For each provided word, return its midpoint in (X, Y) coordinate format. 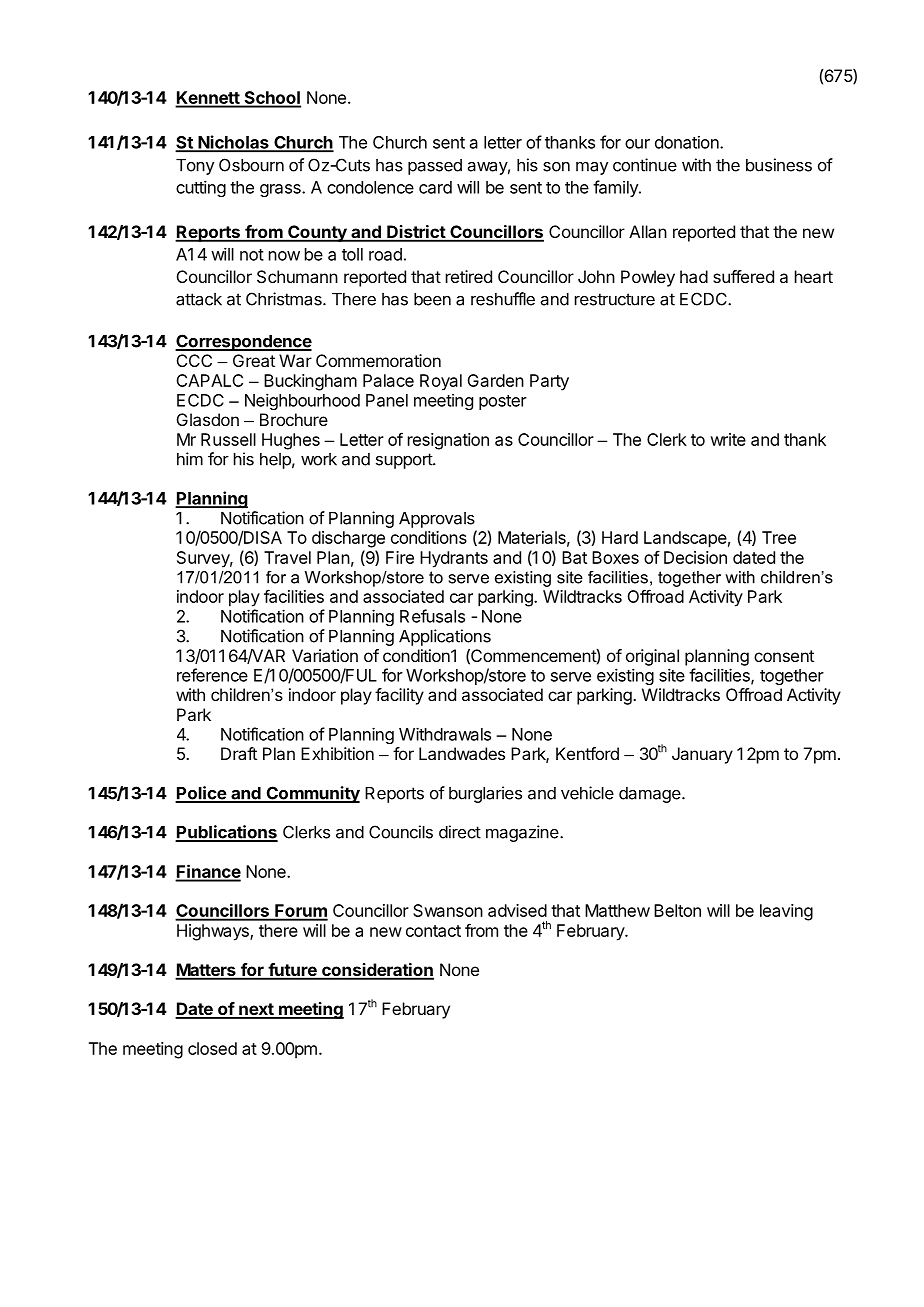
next (256, 1010)
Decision (695, 557)
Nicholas (233, 143)
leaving (786, 912)
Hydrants (454, 559)
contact (433, 931)
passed (435, 167)
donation (688, 142)
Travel (287, 557)
